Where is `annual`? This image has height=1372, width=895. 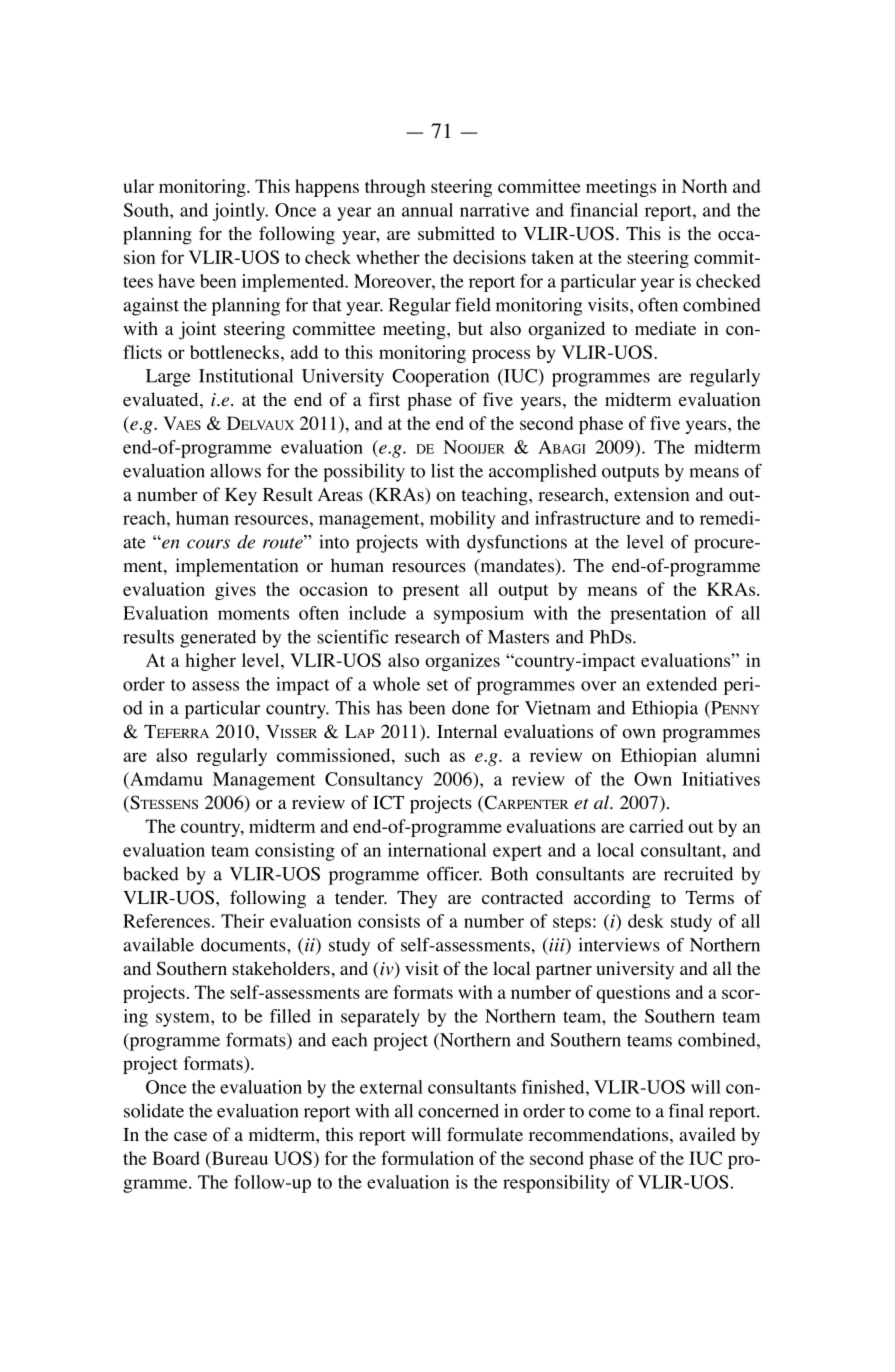
annual is located at coordinates (427, 210).
